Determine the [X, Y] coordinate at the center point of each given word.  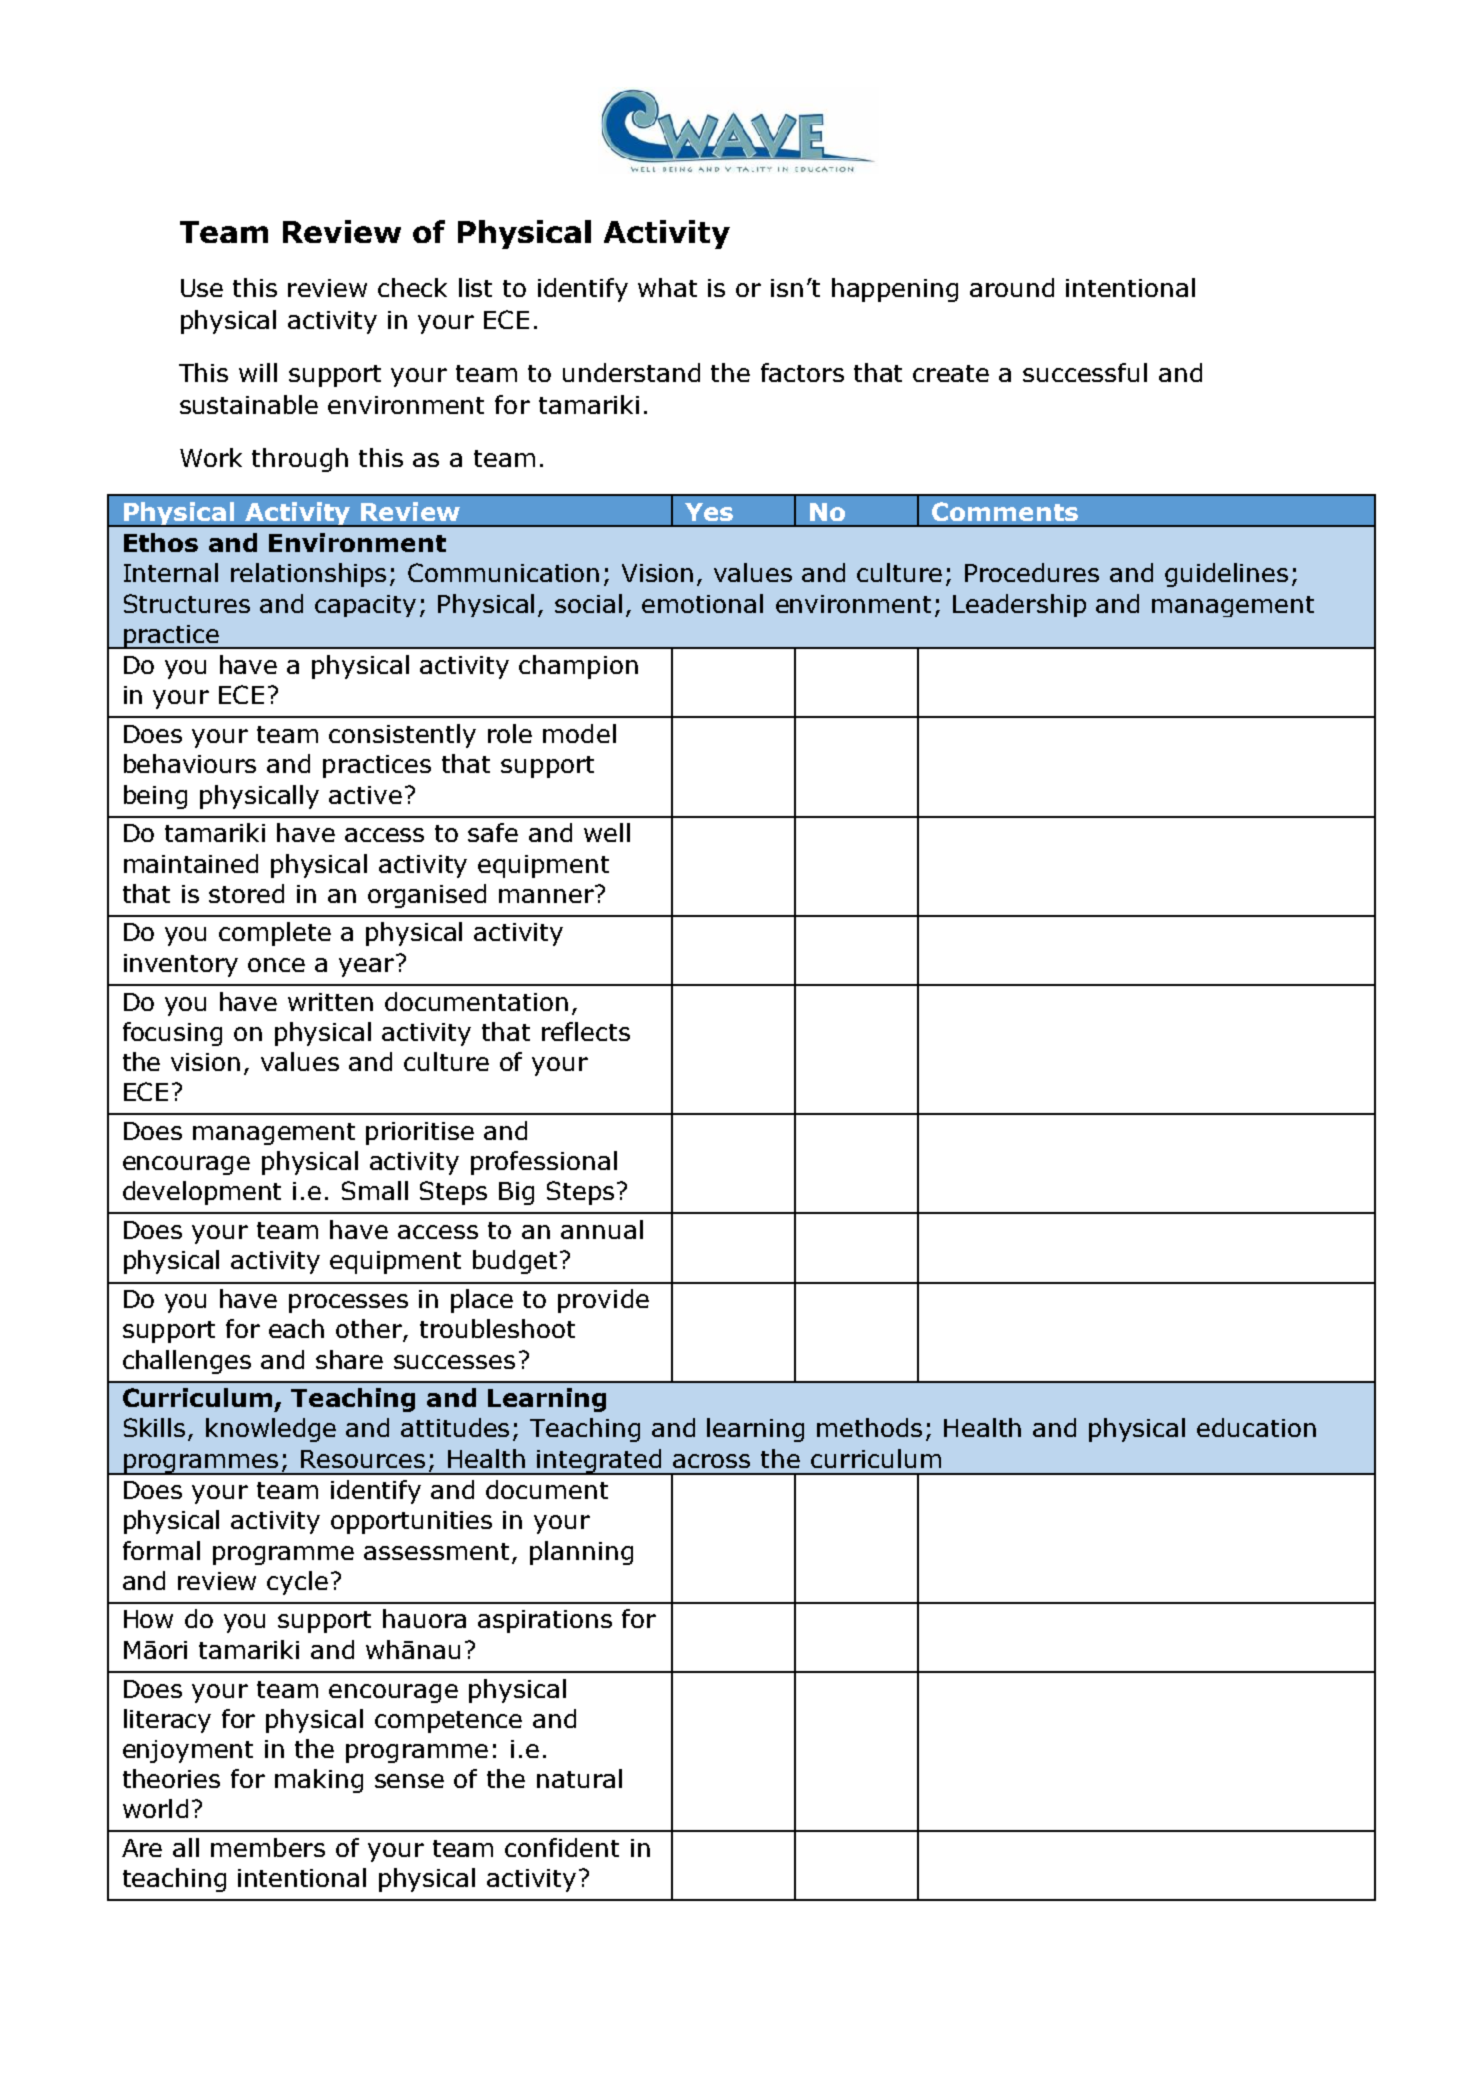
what [667, 287]
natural [579, 1778]
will [258, 372]
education [1256, 1427]
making [319, 1781]
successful [1085, 372]
